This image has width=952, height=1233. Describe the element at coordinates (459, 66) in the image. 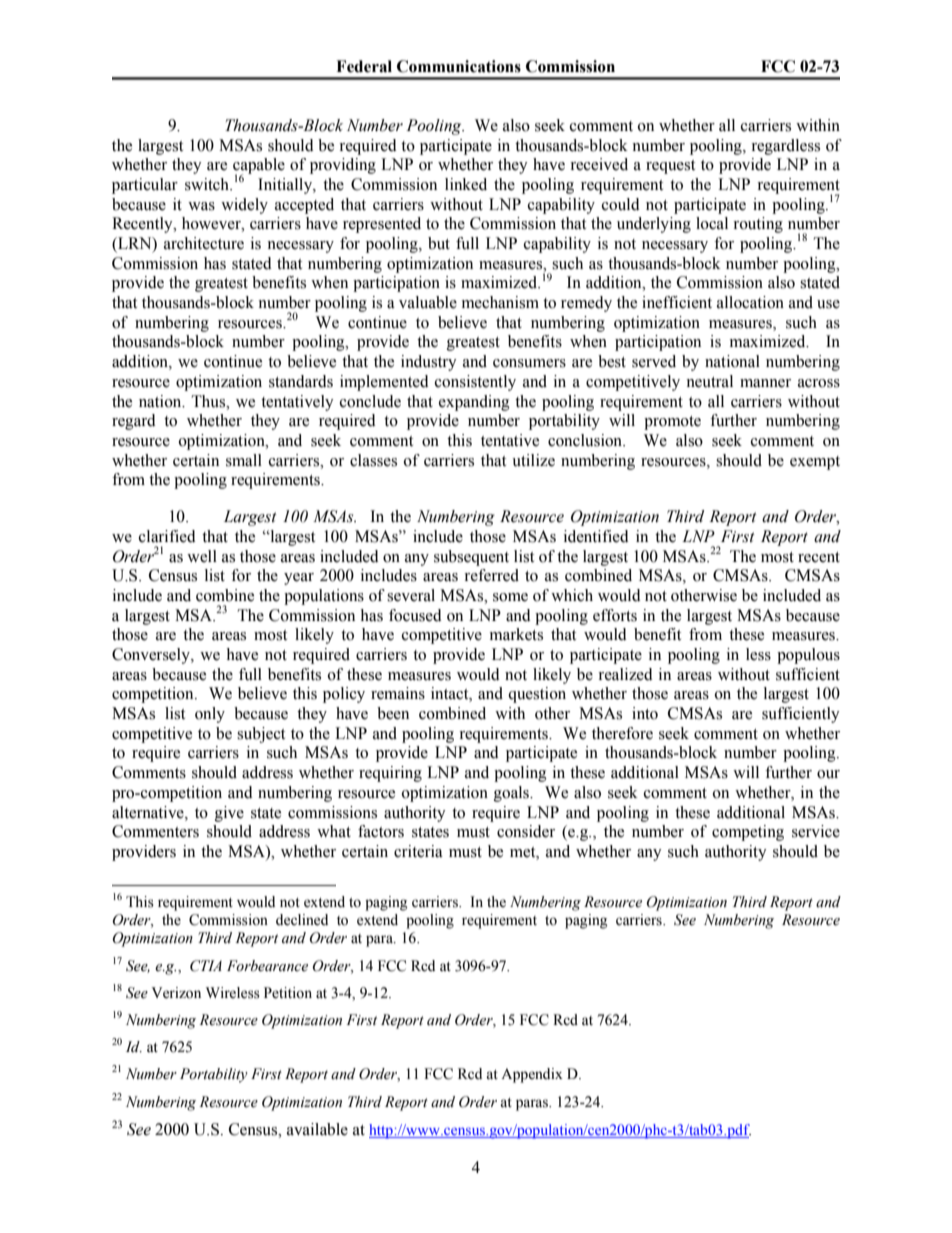

I see `Communications` at that location.
